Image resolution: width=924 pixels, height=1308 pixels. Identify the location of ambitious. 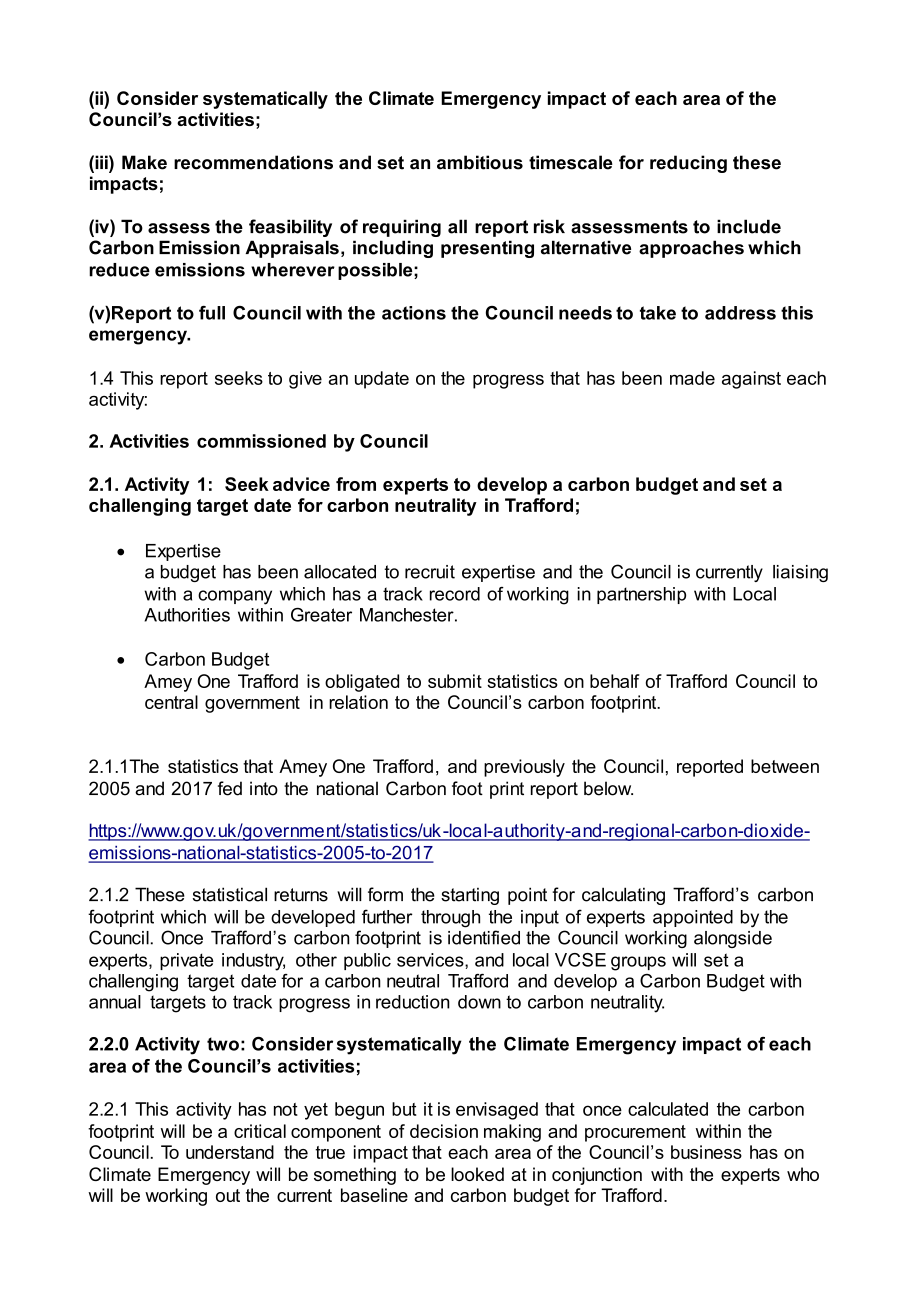
(480, 162).
